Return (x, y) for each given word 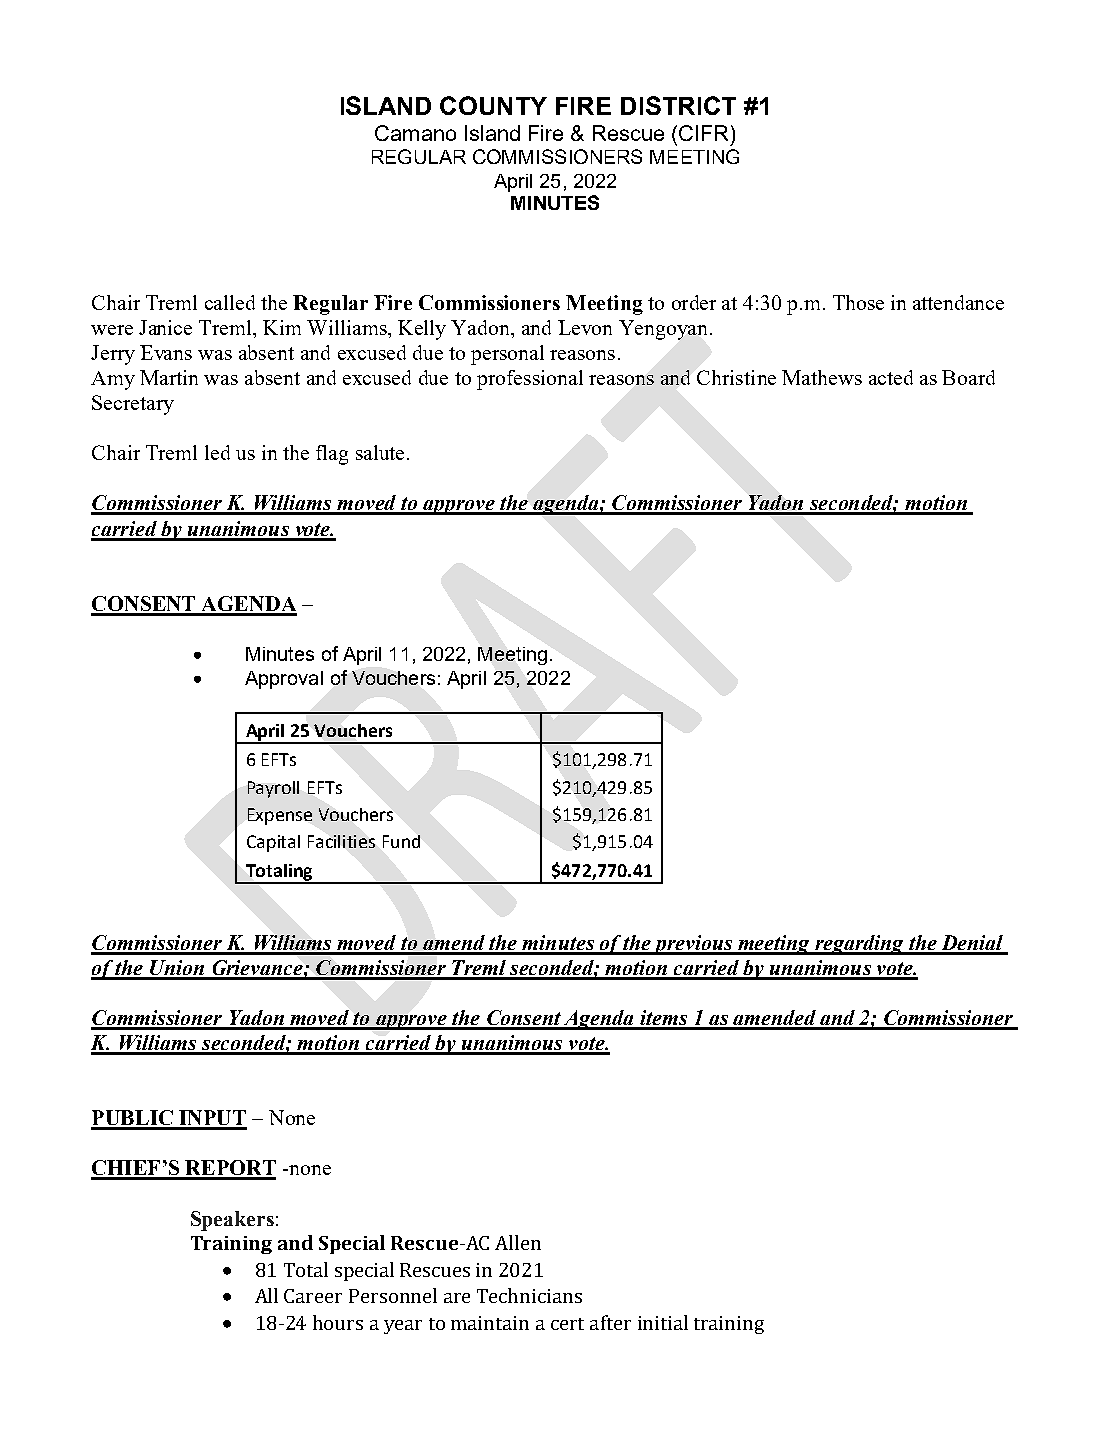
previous (693, 945)
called (230, 302)
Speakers (232, 1221)
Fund (401, 841)
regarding (859, 945)
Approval (284, 680)
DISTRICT (678, 105)
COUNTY (493, 105)
